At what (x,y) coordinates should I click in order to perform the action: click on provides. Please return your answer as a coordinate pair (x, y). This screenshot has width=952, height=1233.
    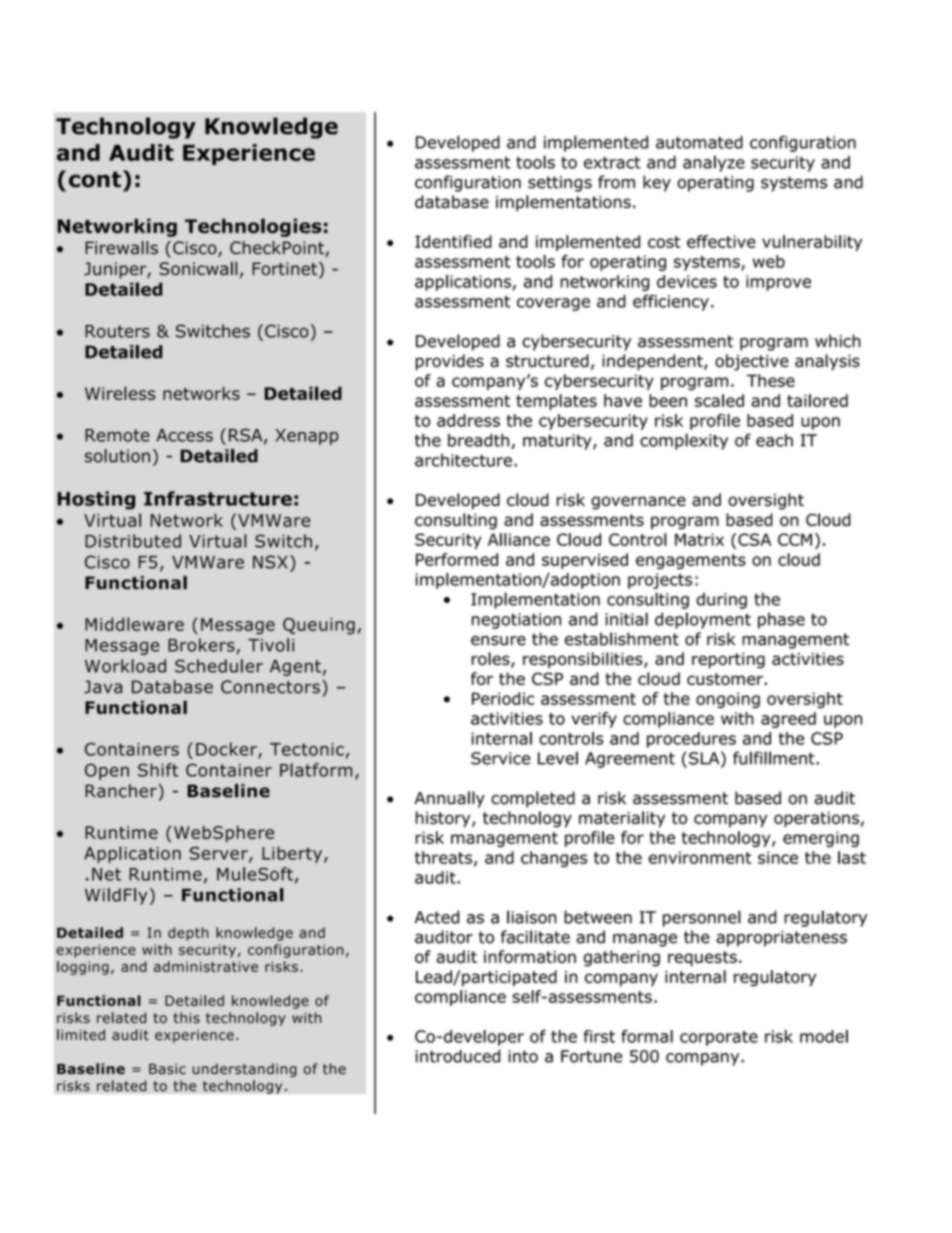
    Looking at the image, I should click on (450, 362).
